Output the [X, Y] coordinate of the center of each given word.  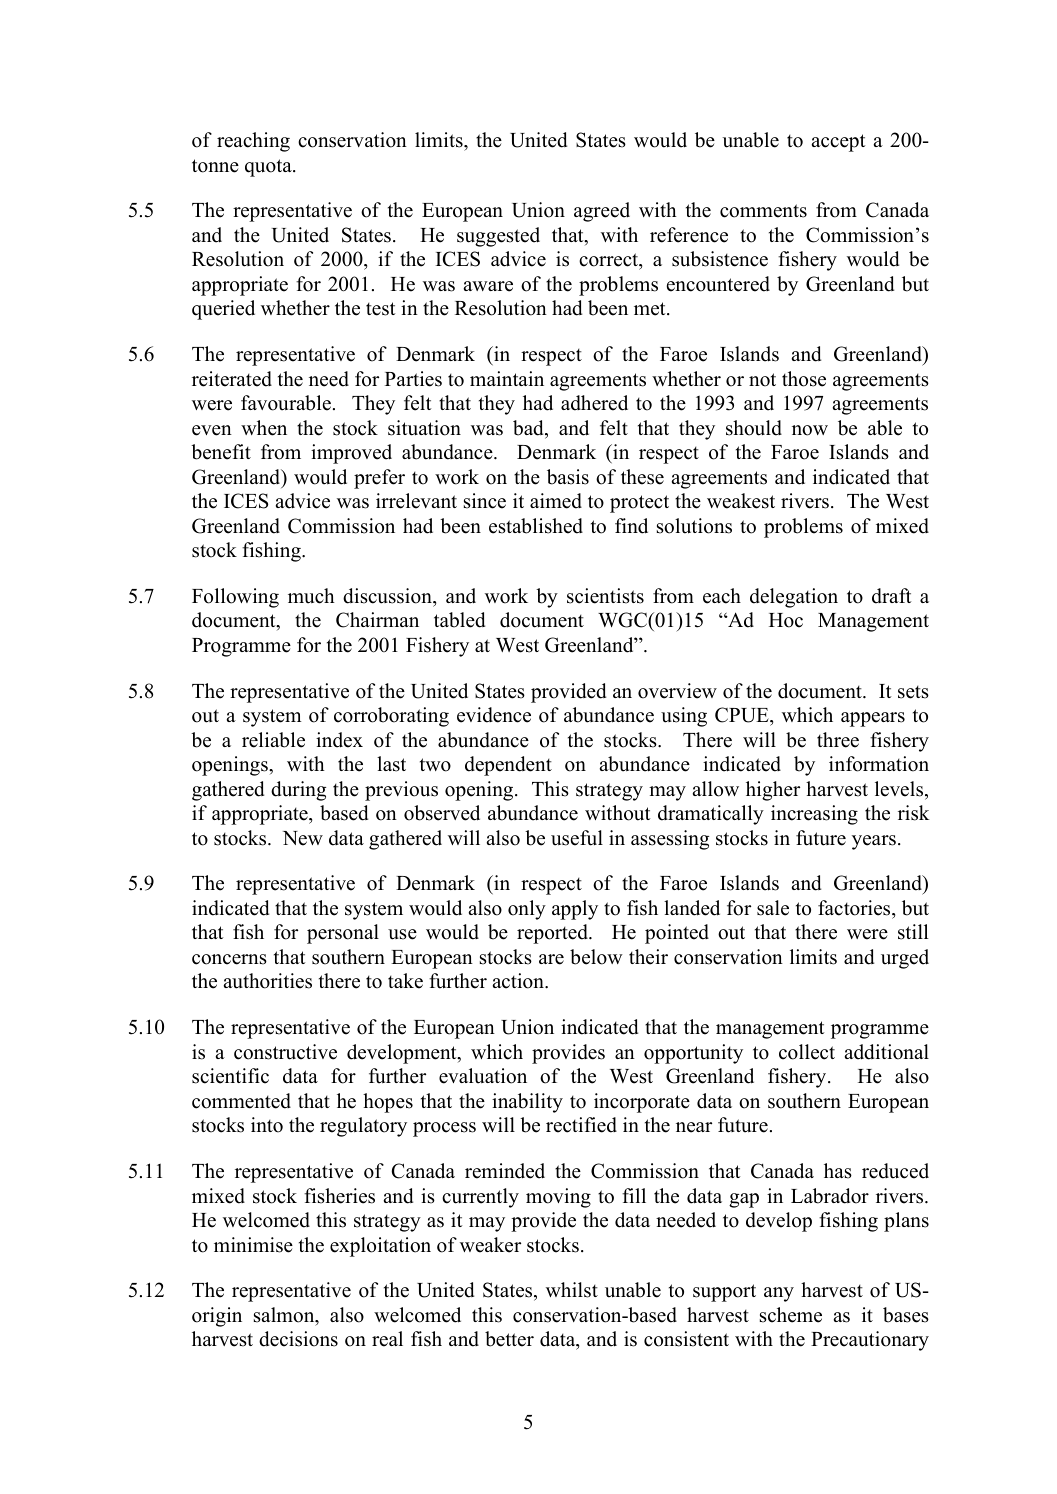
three [838, 740]
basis [568, 477]
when [264, 428]
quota [269, 168]
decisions [298, 1339]
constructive [285, 1052]
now [810, 430]
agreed [602, 212]
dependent [508, 766]
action [519, 981]
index [339, 740]
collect [807, 1052]
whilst [572, 1290]
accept [838, 143]
